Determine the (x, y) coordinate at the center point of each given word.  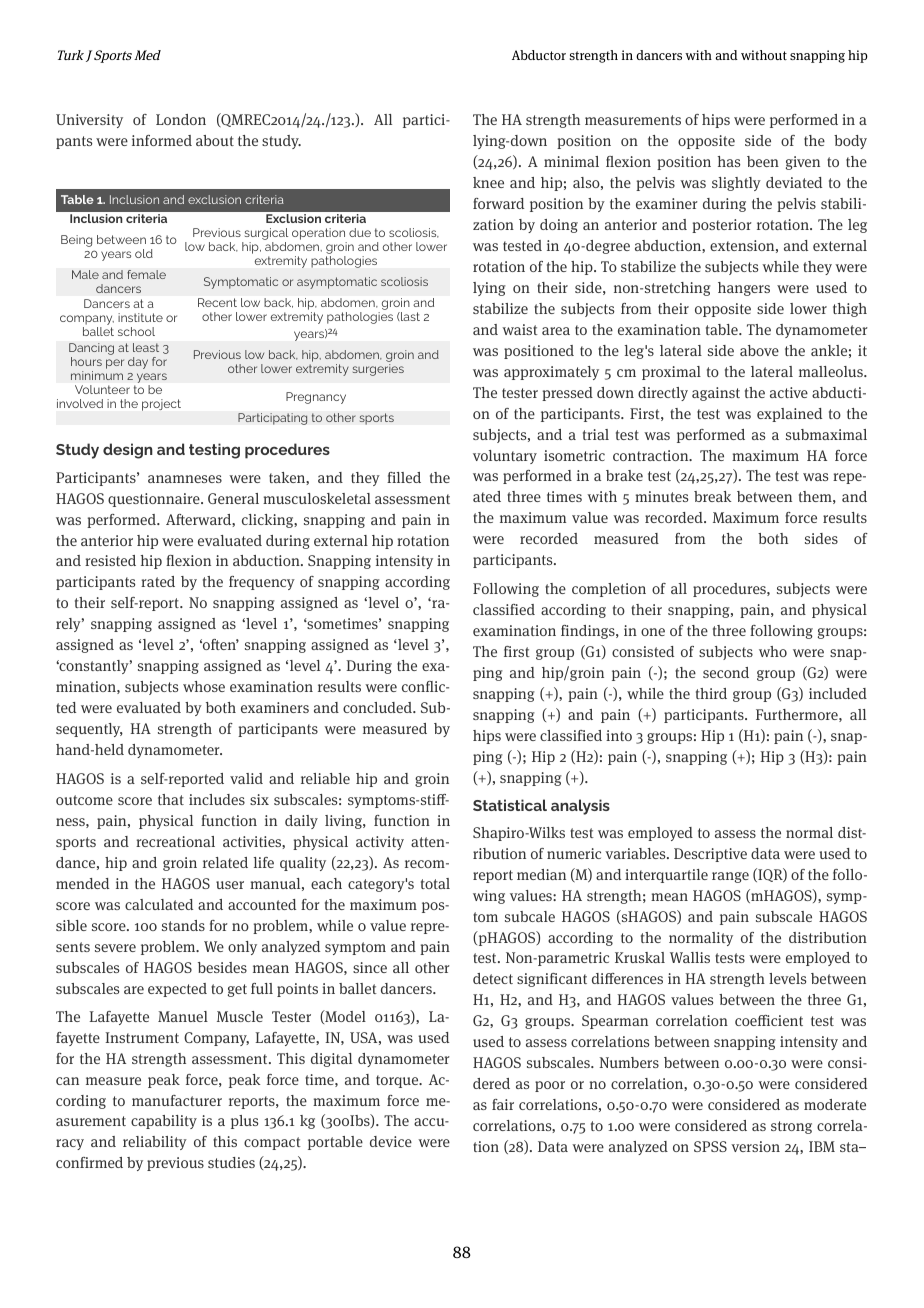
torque (398, 1081)
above (759, 350)
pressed (567, 394)
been (763, 161)
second (726, 672)
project (161, 405)
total (435, 883)
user (230, 885)
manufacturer (177, 1100)
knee (488, 182)
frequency (262, 583)
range (730, 877)
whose (204, 686)
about (215, 140)
